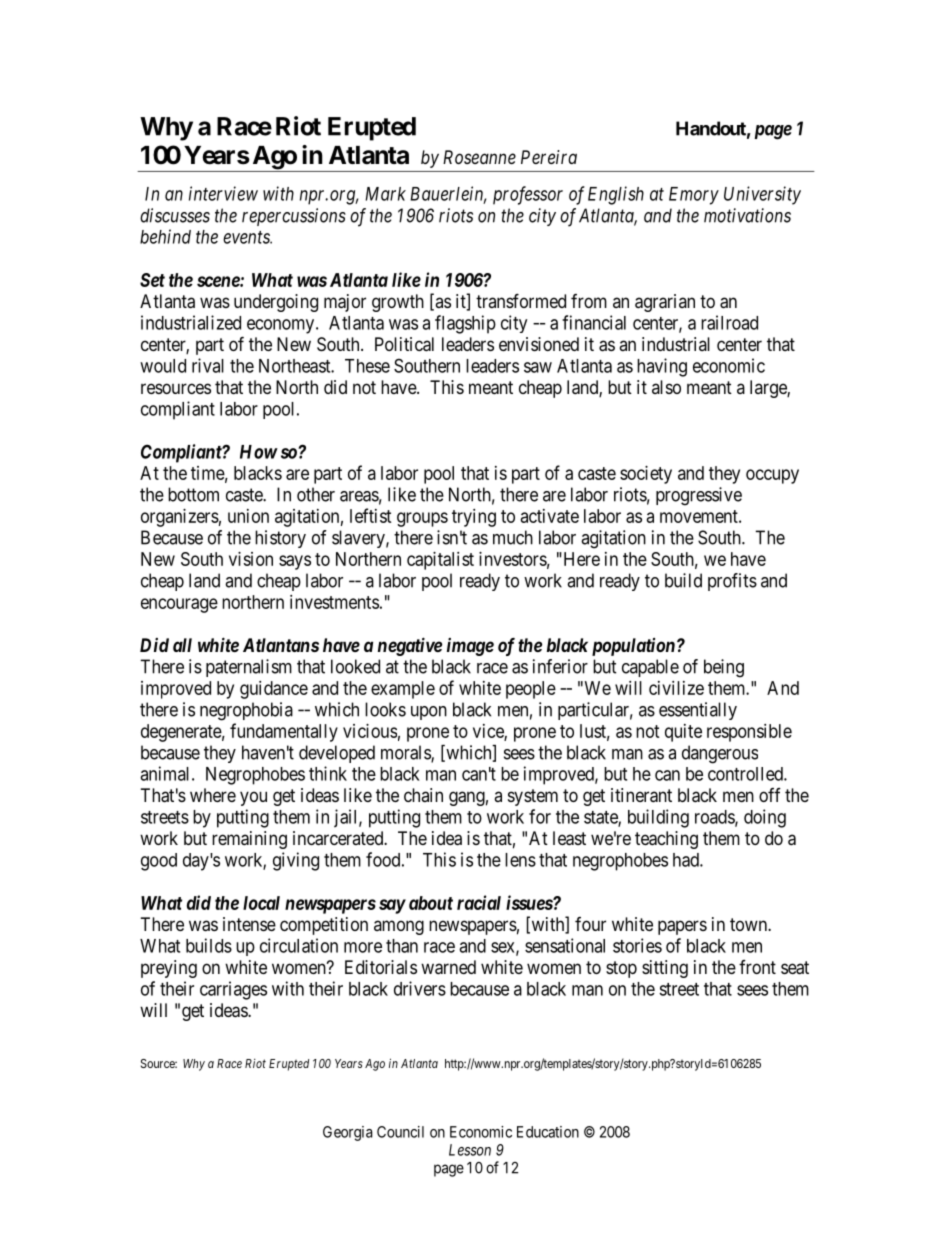 The image size is (952, 1233). Describe the element at coordinates (208, 365) in the screenshot. I see `rival` at that location.
